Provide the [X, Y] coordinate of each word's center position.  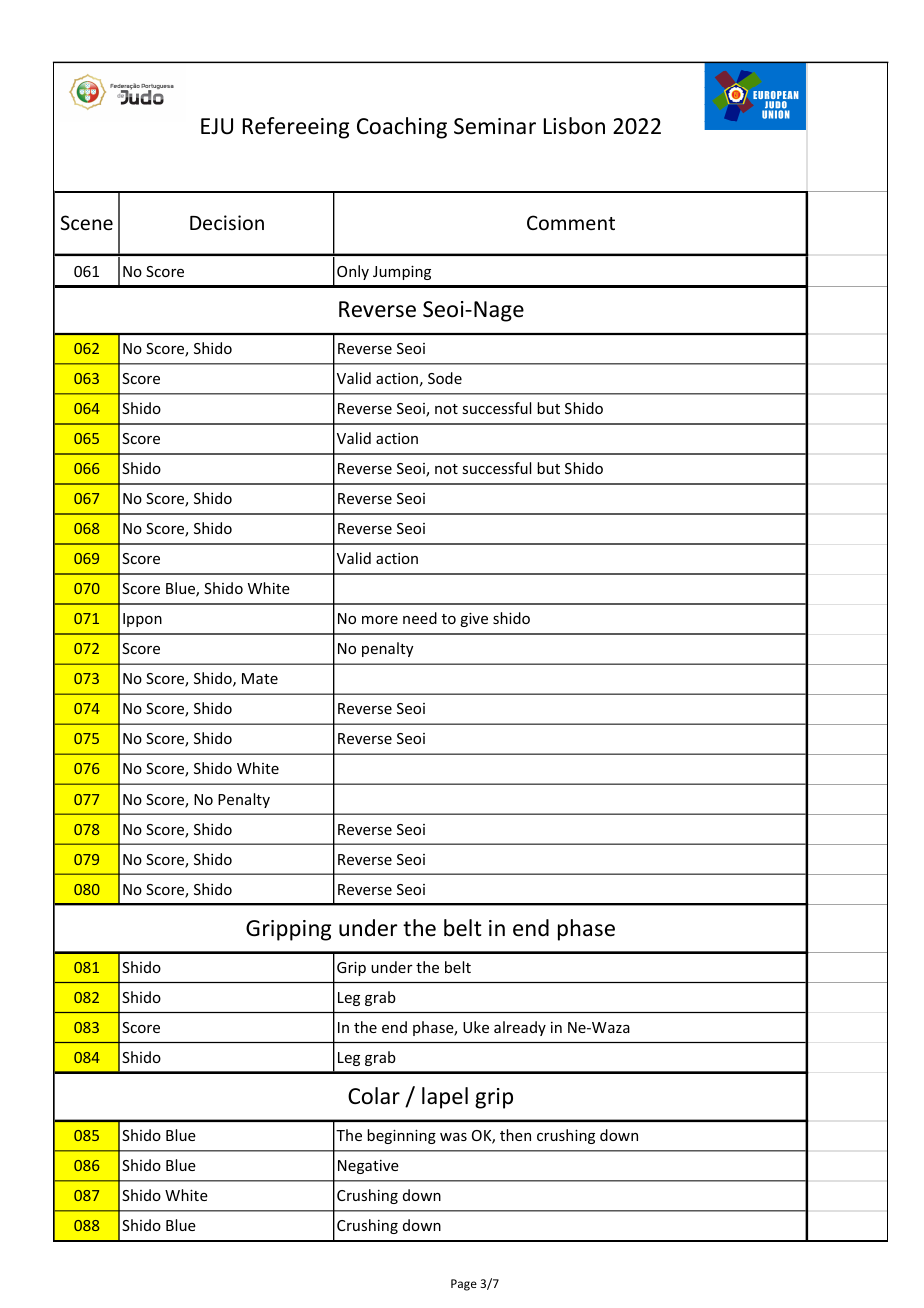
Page [464, 1285]
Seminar [495, 126]
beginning [401, 1136]
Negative [368, 1167]
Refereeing [296, 128]
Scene [87, 222]
